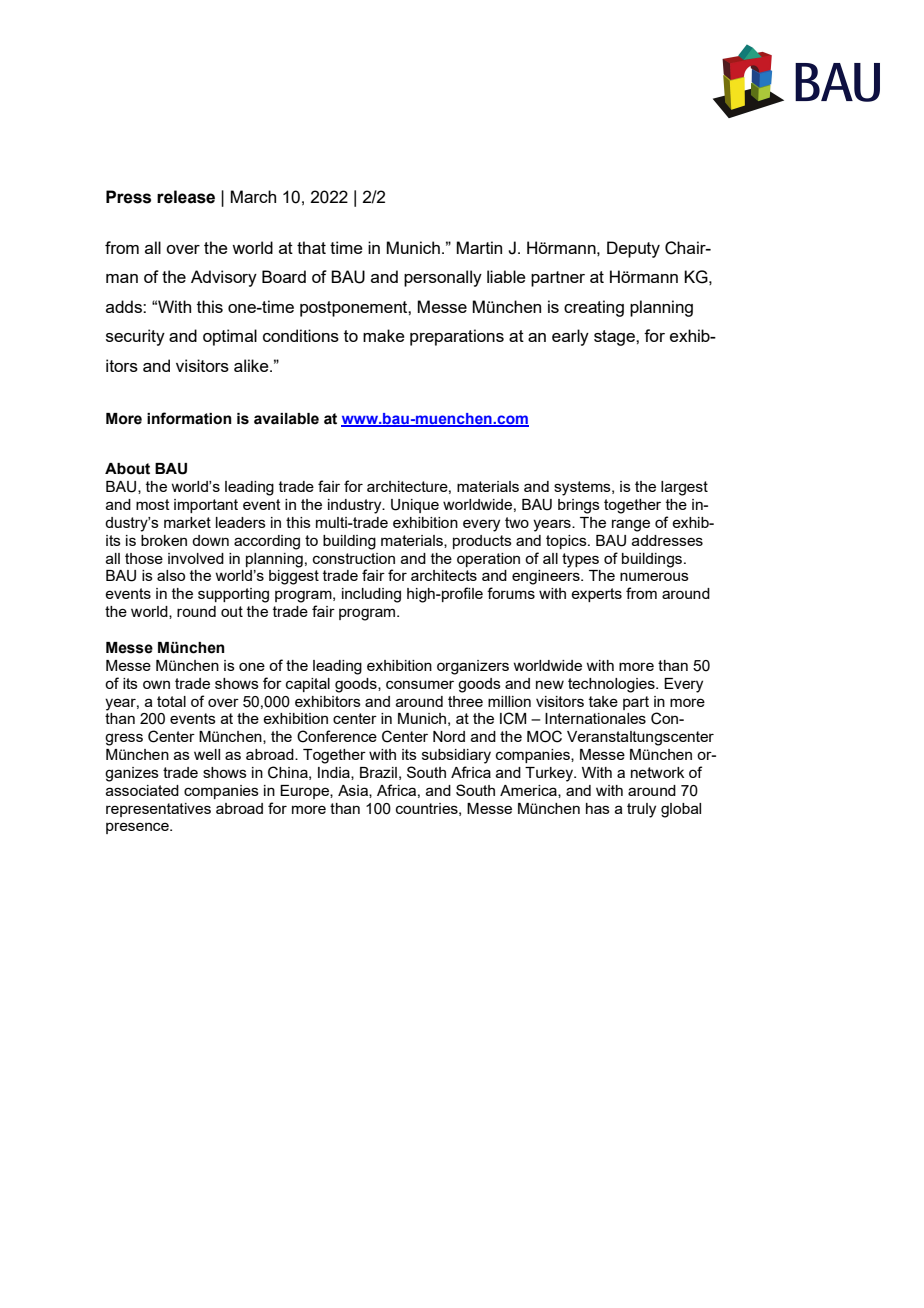 The width and height of the page is (924, 1308). What do you see at coordinates (631, 525) in the page?
I see `range` at bounding box center [631, 525].
